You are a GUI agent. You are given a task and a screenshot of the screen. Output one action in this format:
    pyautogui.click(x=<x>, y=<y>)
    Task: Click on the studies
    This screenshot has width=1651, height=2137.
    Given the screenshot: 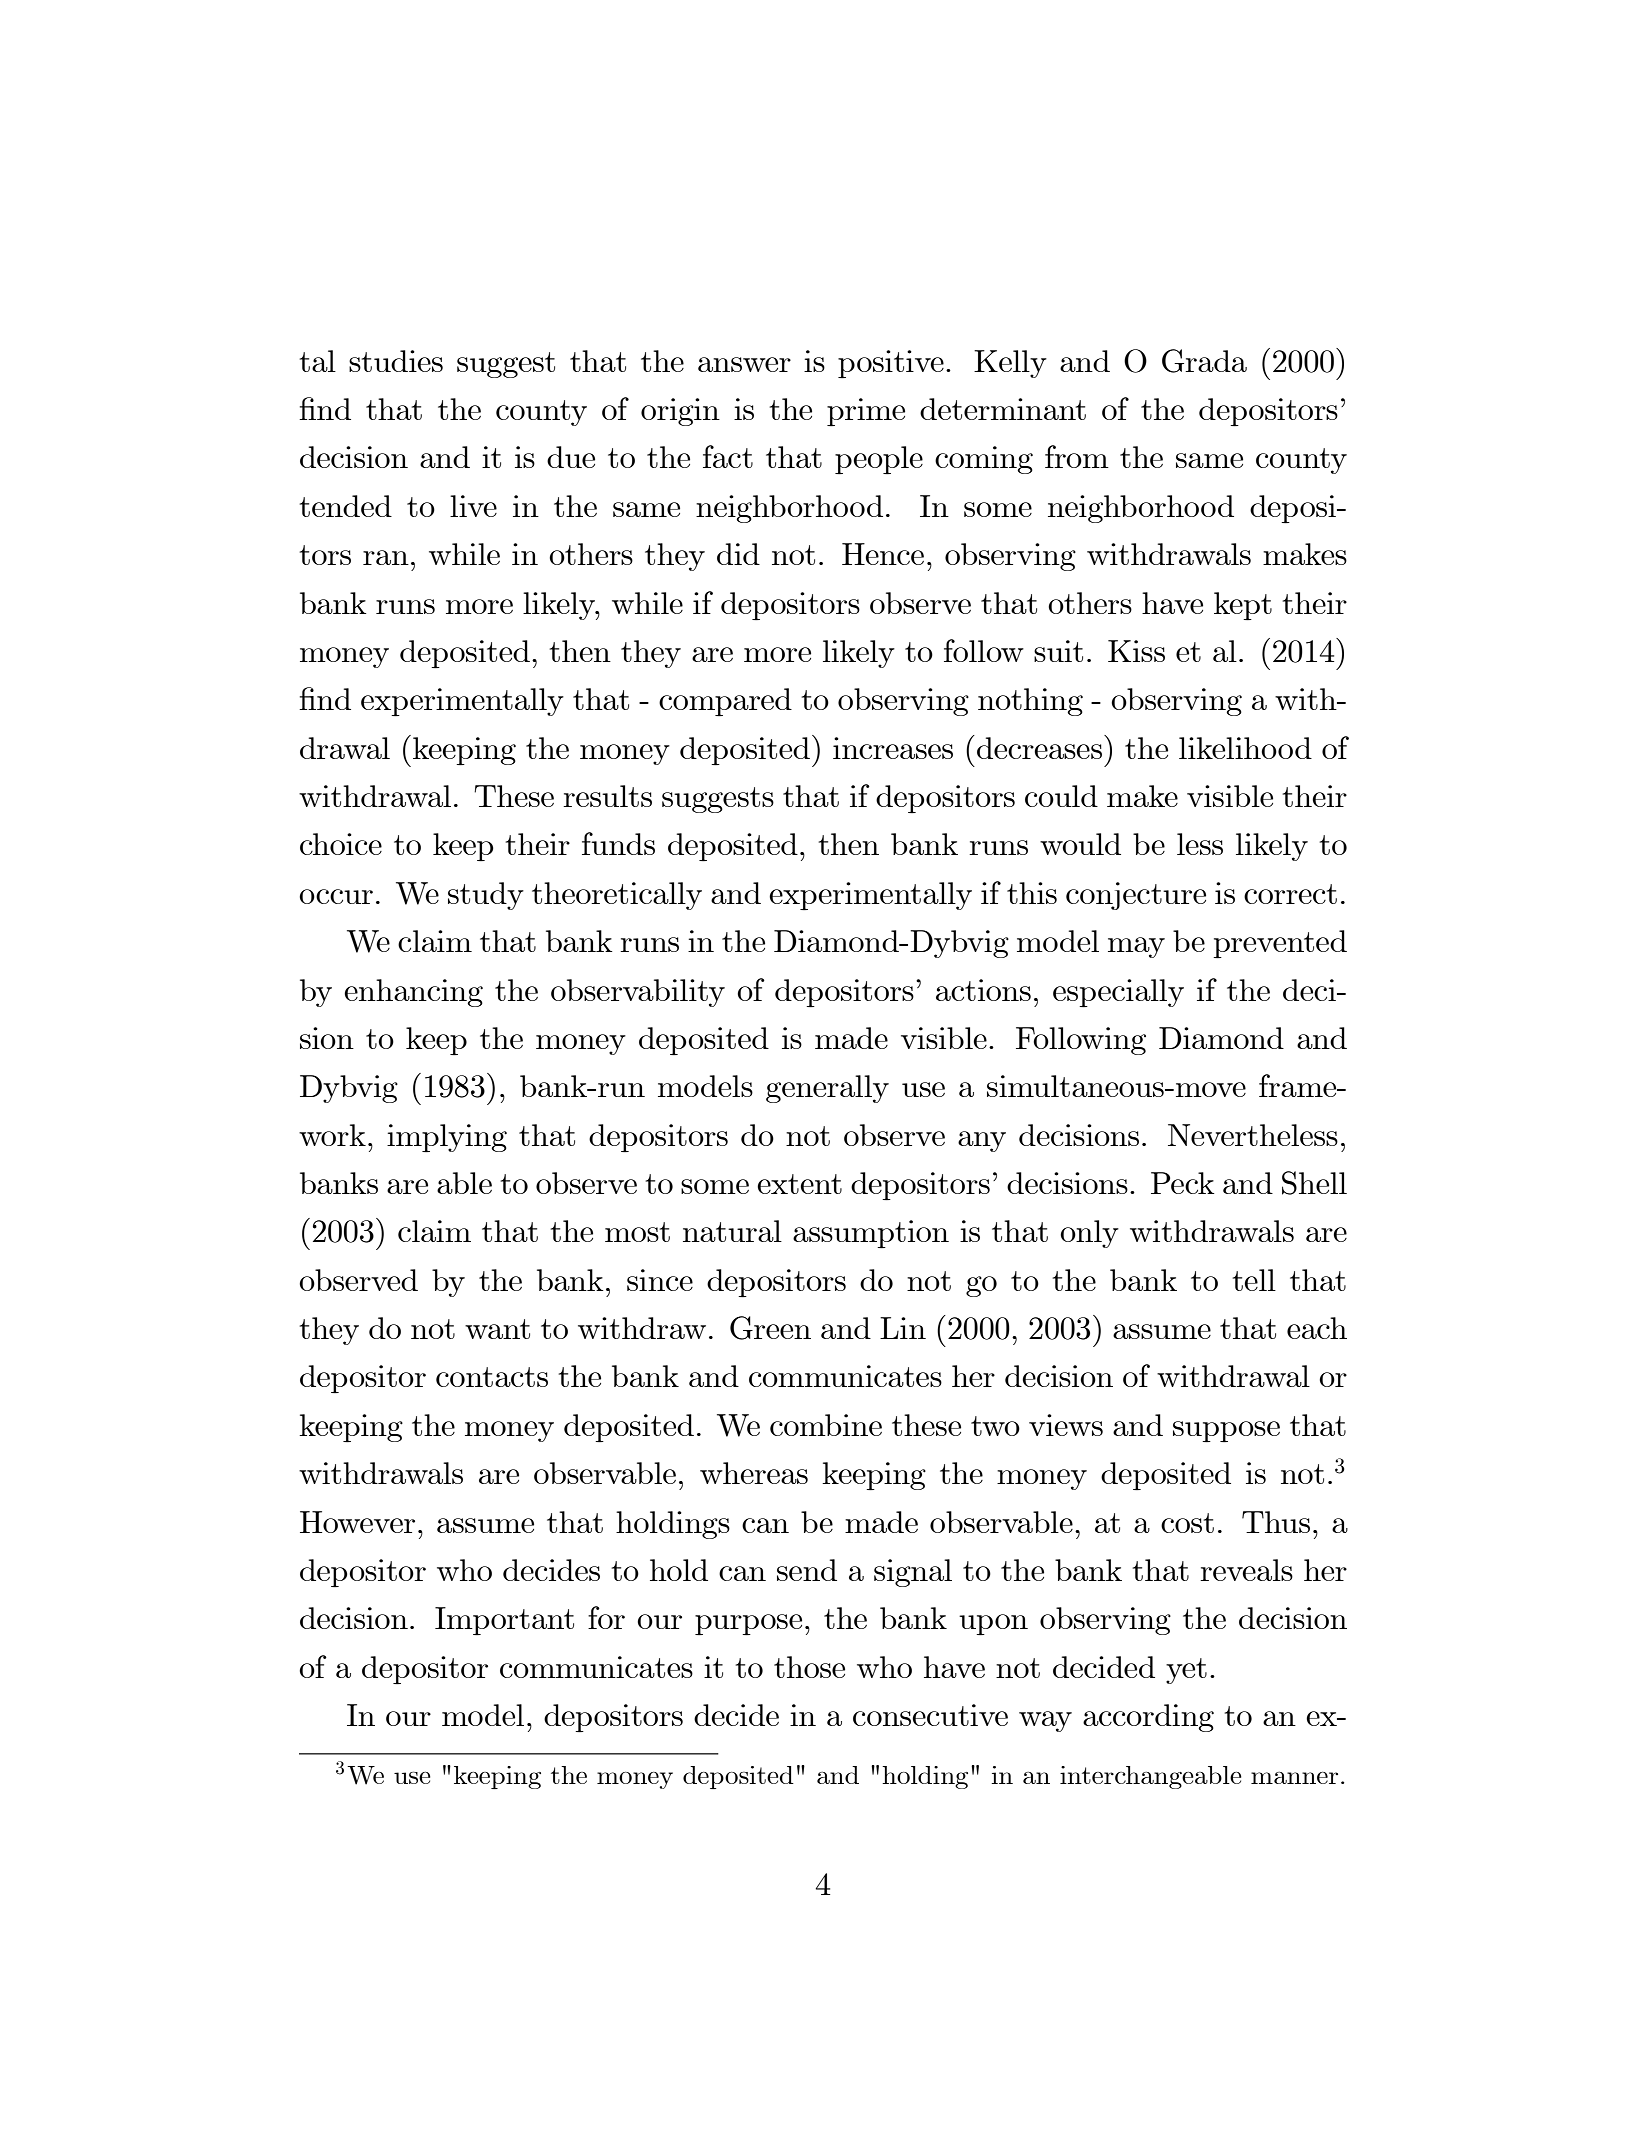 What is the action you would take?
    pyautogui.click(x=396, y=361)
